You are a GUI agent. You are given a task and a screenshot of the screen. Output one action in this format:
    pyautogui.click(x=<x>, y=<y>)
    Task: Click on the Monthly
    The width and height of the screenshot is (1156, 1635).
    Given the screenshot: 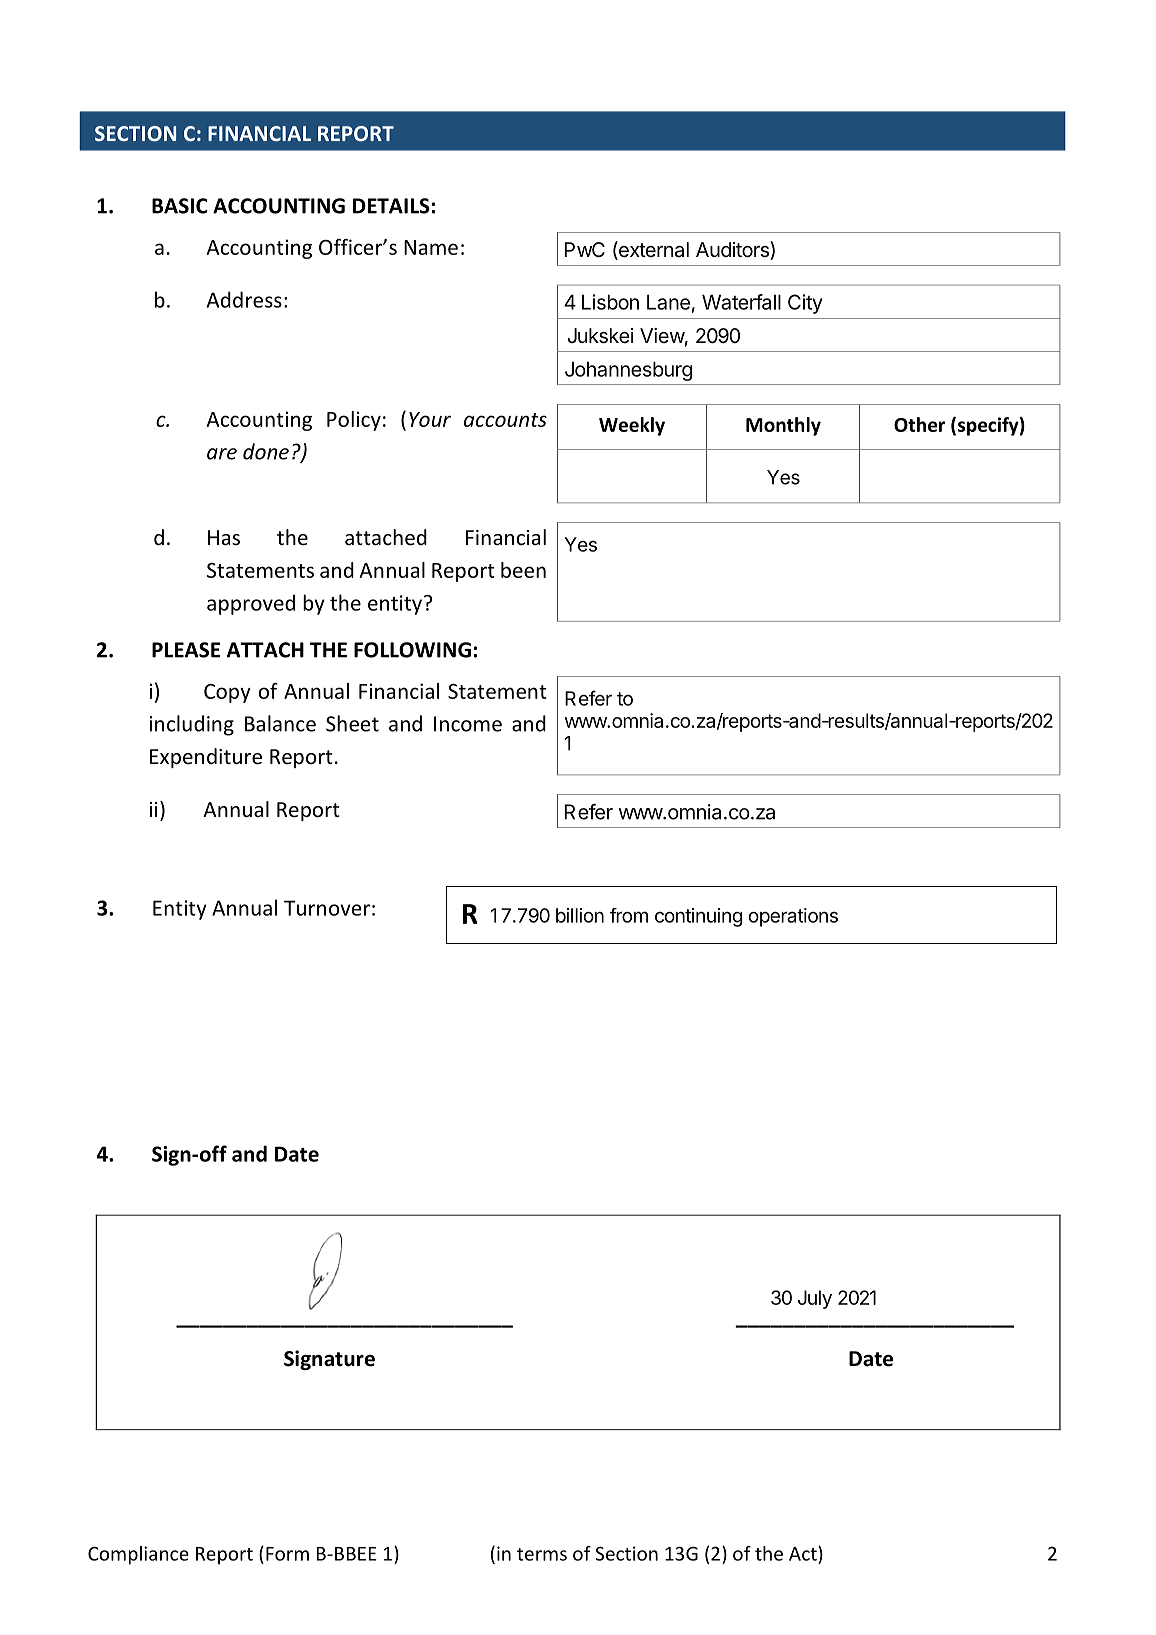 What is the action you would take?
    pyautogui.click(x=783, y=426)
